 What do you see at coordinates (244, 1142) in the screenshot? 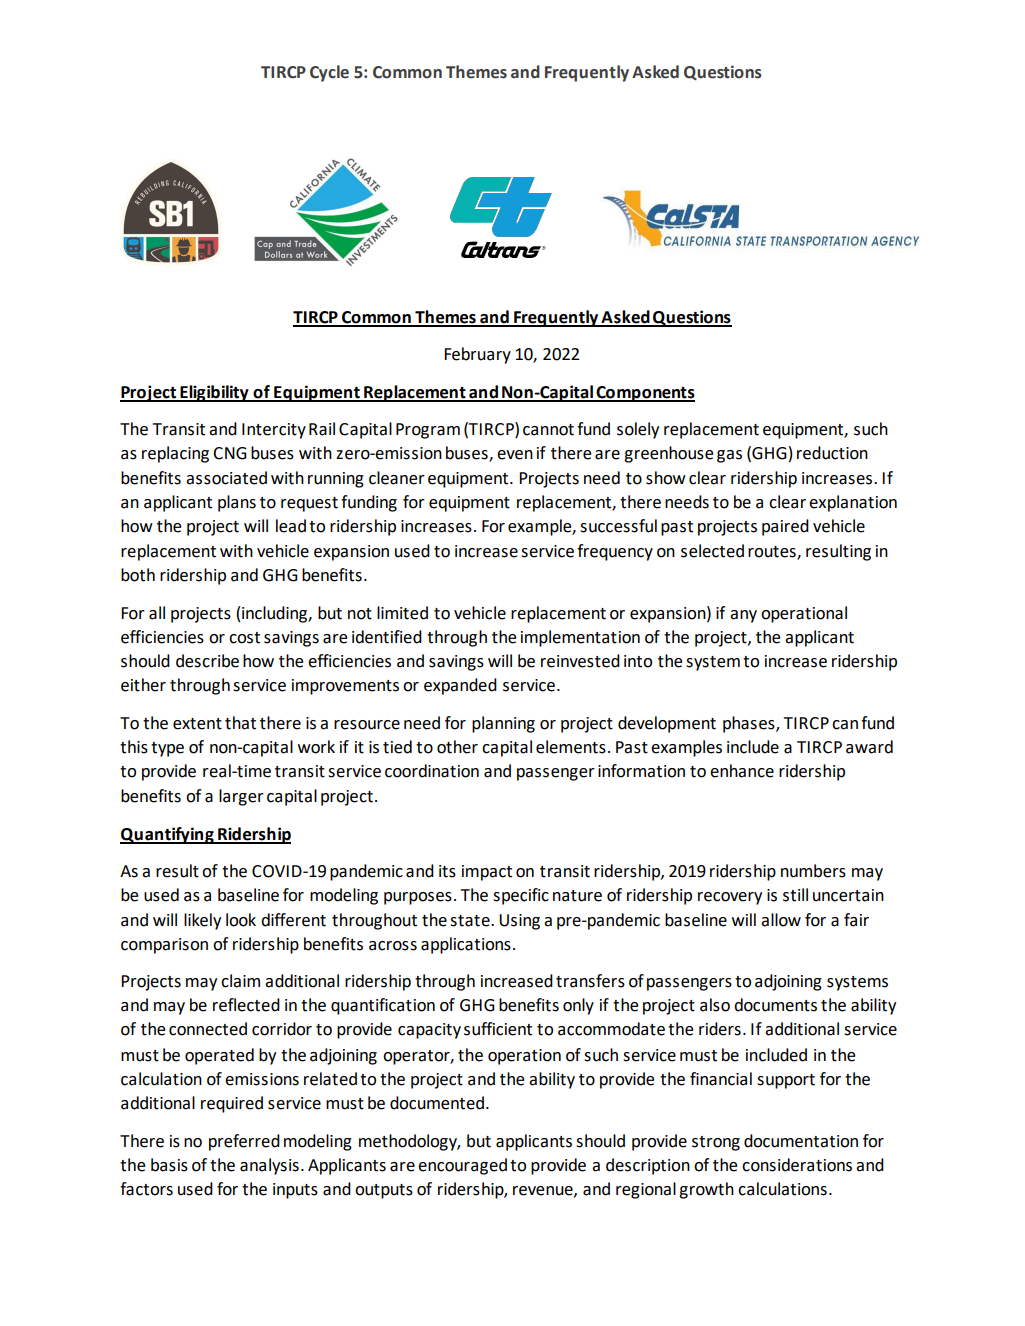
I see `preferred` at bounding box center [244, 1142].
